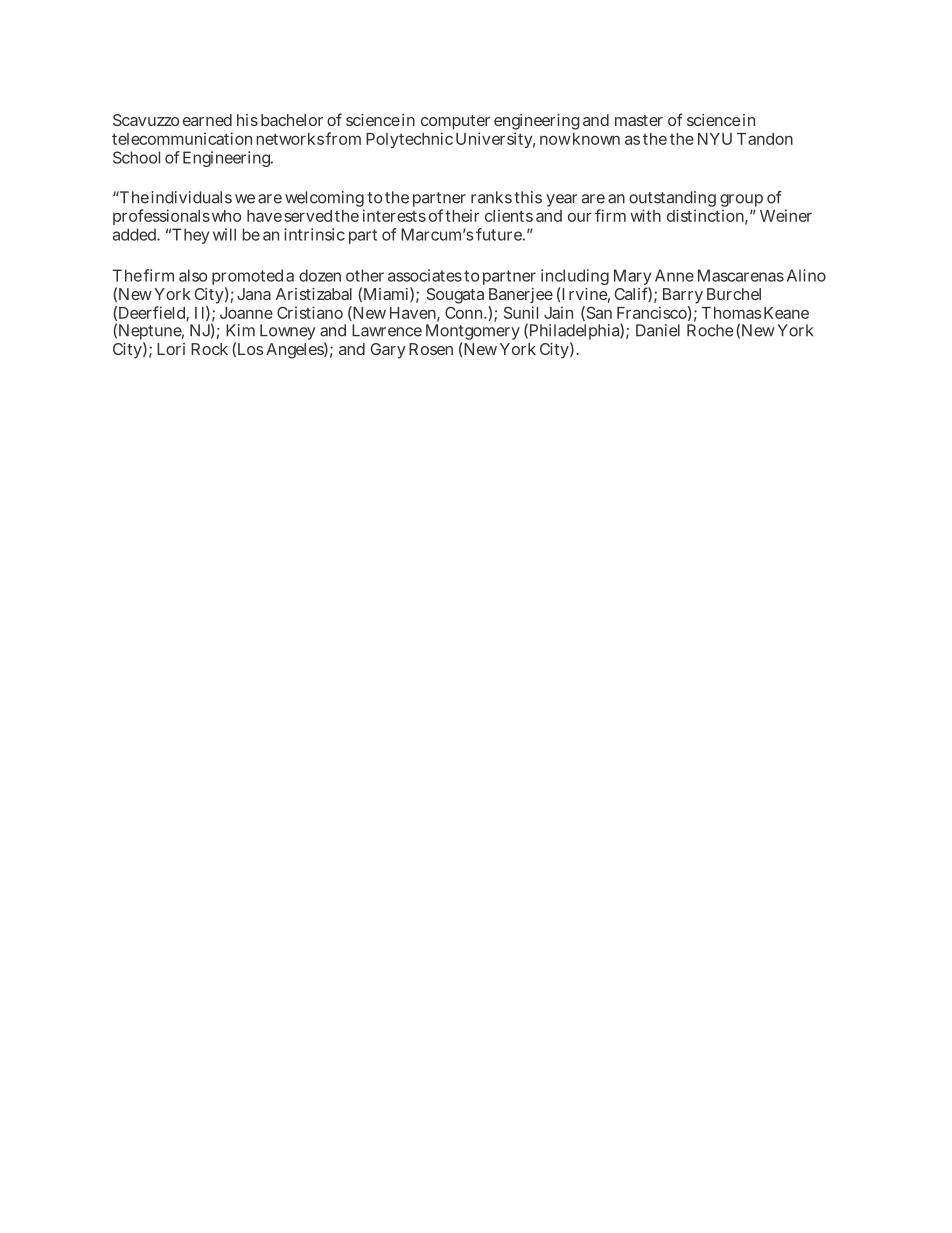 Image resolution: width=952 pixels, height=1233 pixels. Describe the element at coordinates (431, 349) in the document. I see `Rosen` at that location.
